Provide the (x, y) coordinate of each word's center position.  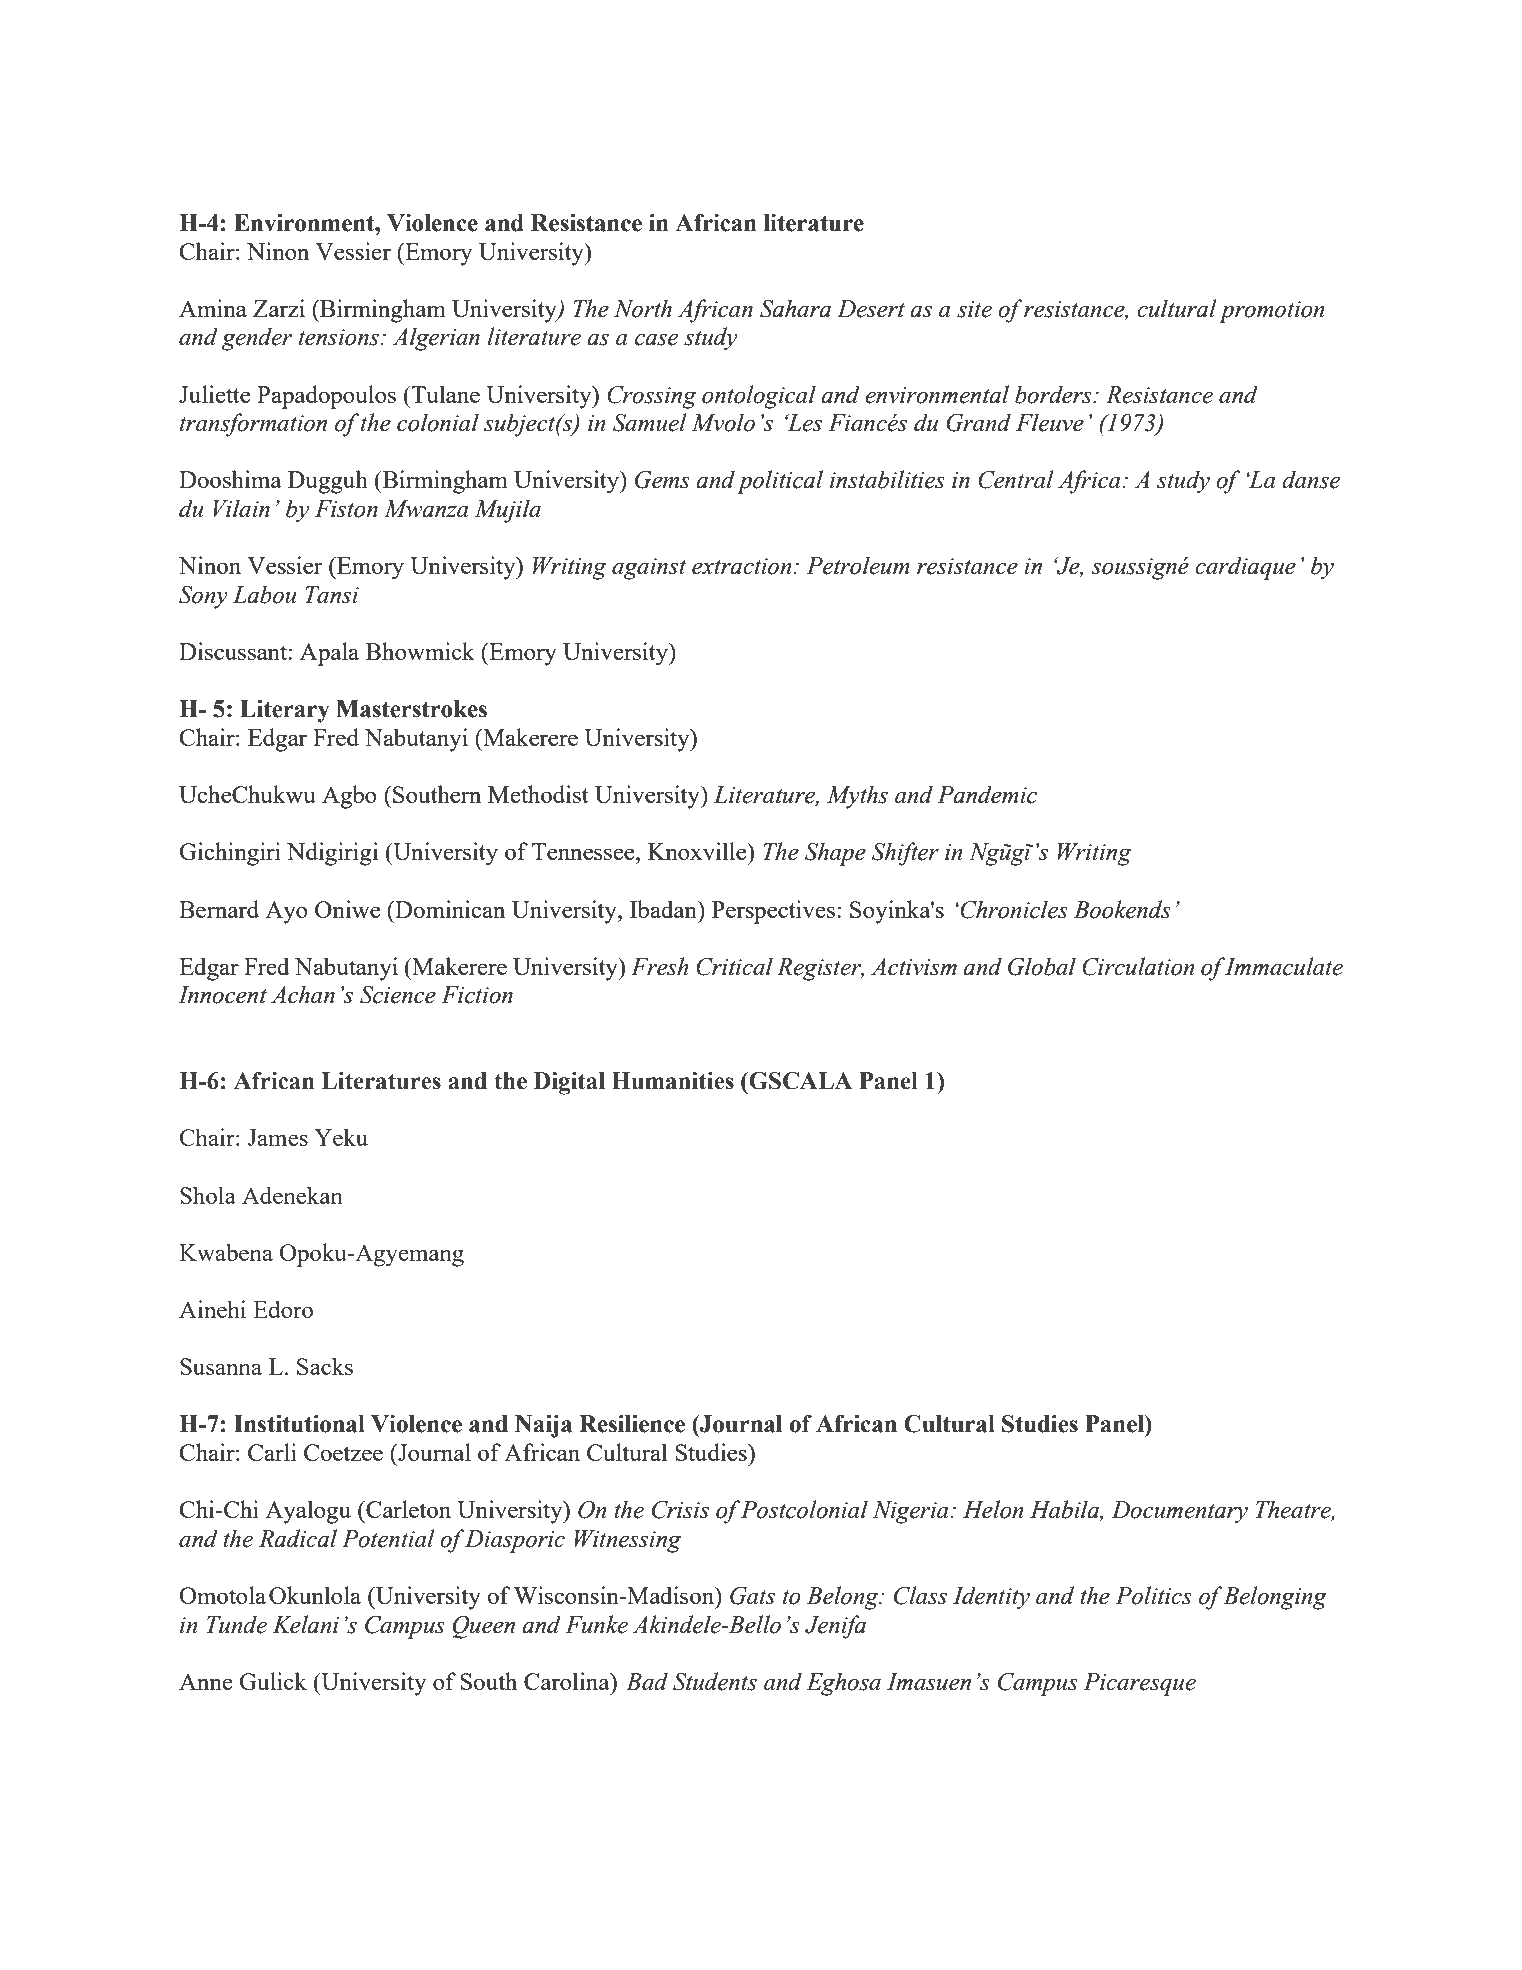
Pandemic (987, 794)
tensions (340, 337)
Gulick (273, 1681)
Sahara (795, 308)
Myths (857, 797)
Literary (285, 711)
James (278, 1137)
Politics (1153, 1595)
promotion (1272, 312)
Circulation (1138, 966)
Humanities (673, 1081)
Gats (752, 1596)
